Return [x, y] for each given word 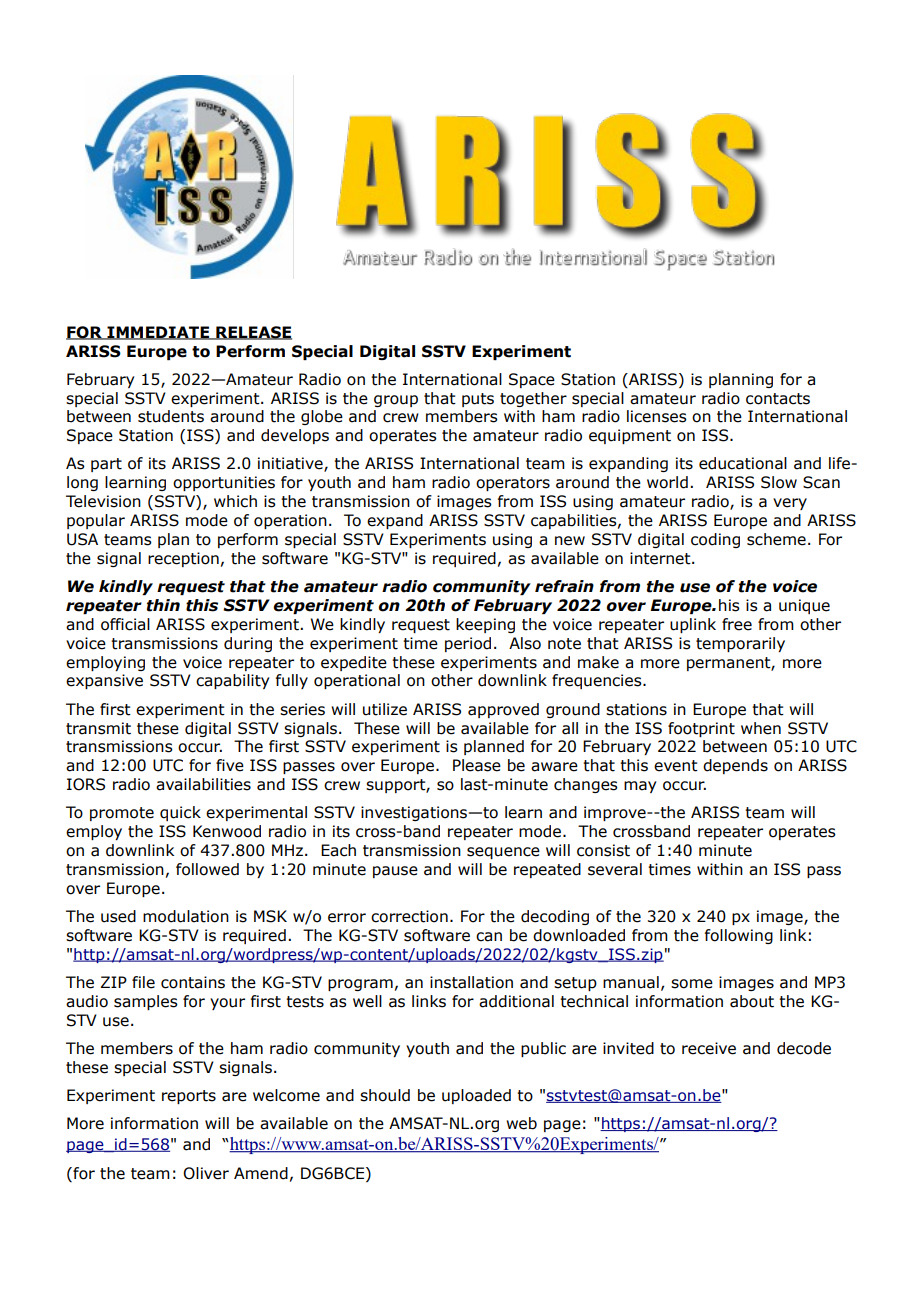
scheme [776, 539]
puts [478, 400]
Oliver [206, 1173]
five [230, 765]
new [570, 541]
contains [193, 982]
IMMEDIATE [158, 333]
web [521, 1123]
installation [471, 982]
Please [477, 765]
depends [735, 766]
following [739, 936]
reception [183, 559]
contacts [778, 399]
